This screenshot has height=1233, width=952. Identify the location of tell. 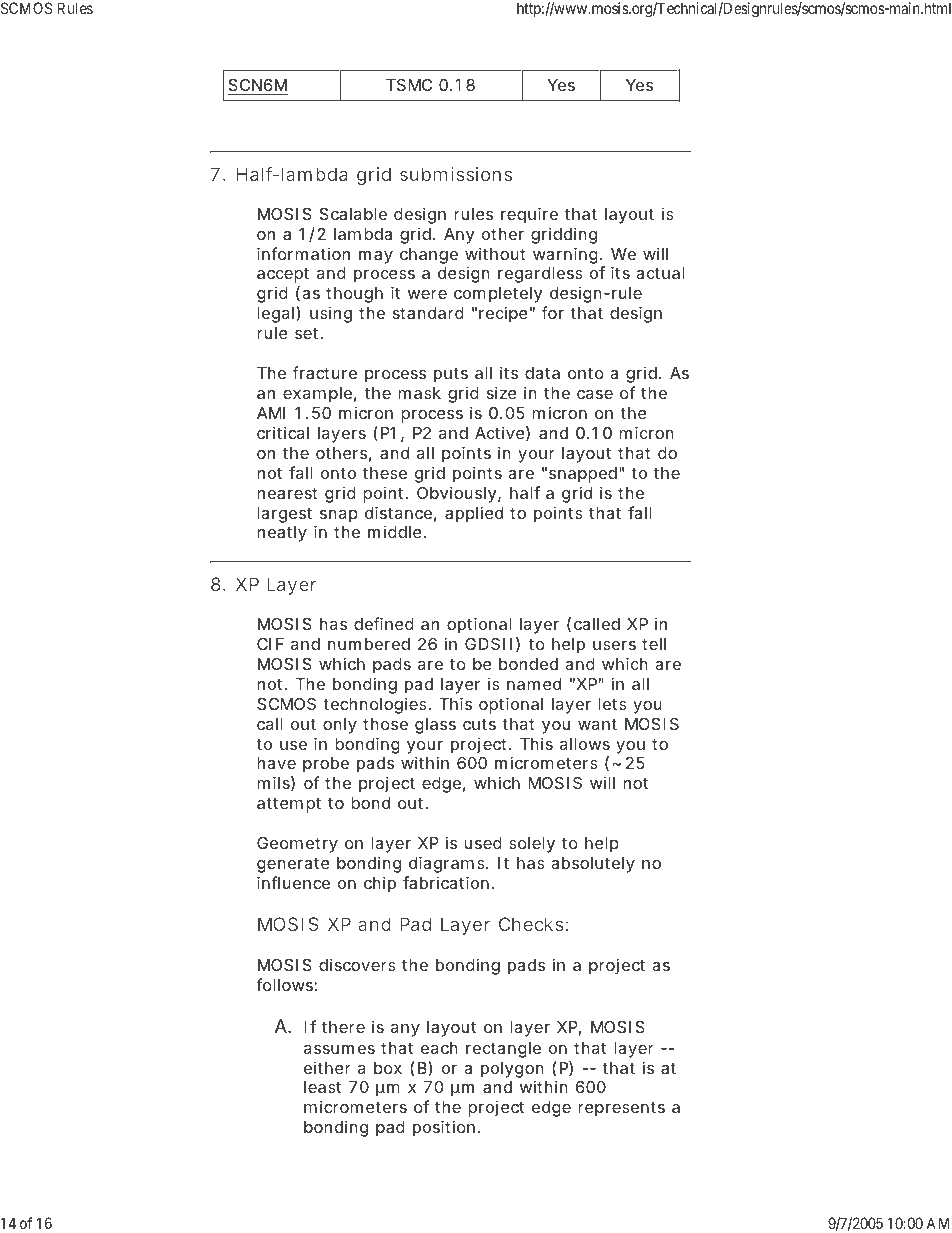
(654, 644).
